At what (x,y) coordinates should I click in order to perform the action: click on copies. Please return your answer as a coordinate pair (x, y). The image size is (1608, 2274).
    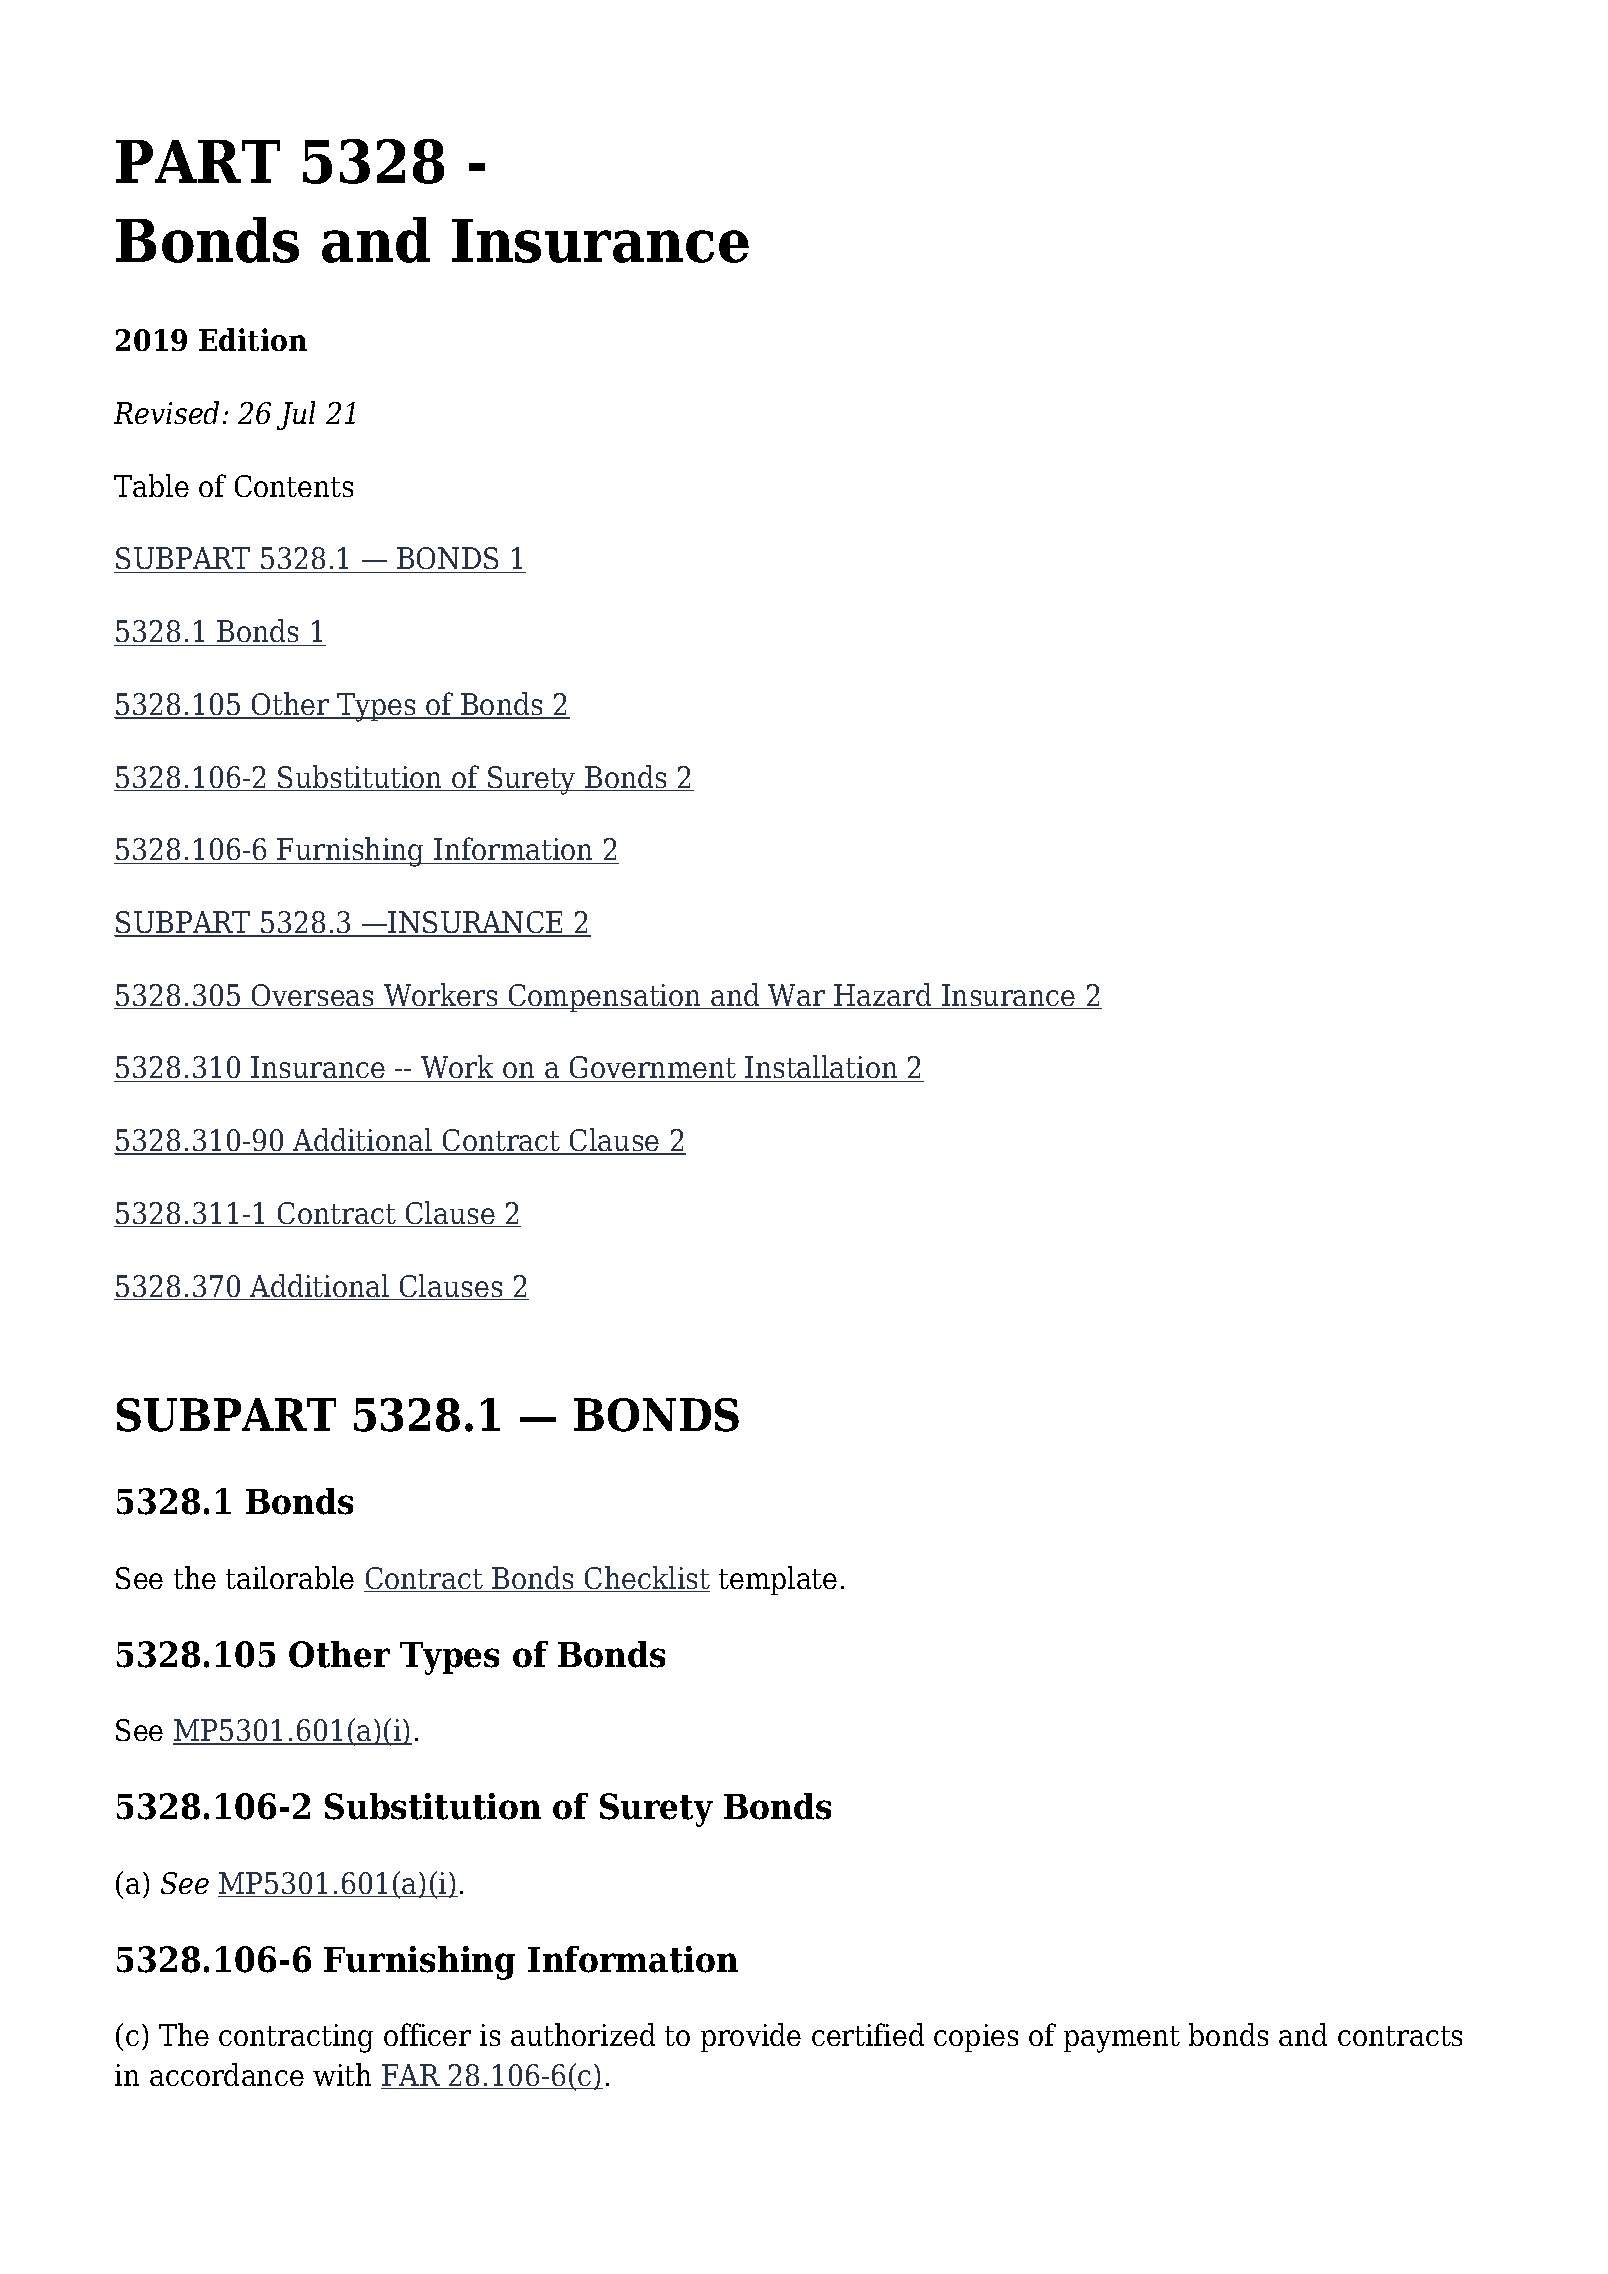
    Looking at the image, I should click on (976, 2038).
